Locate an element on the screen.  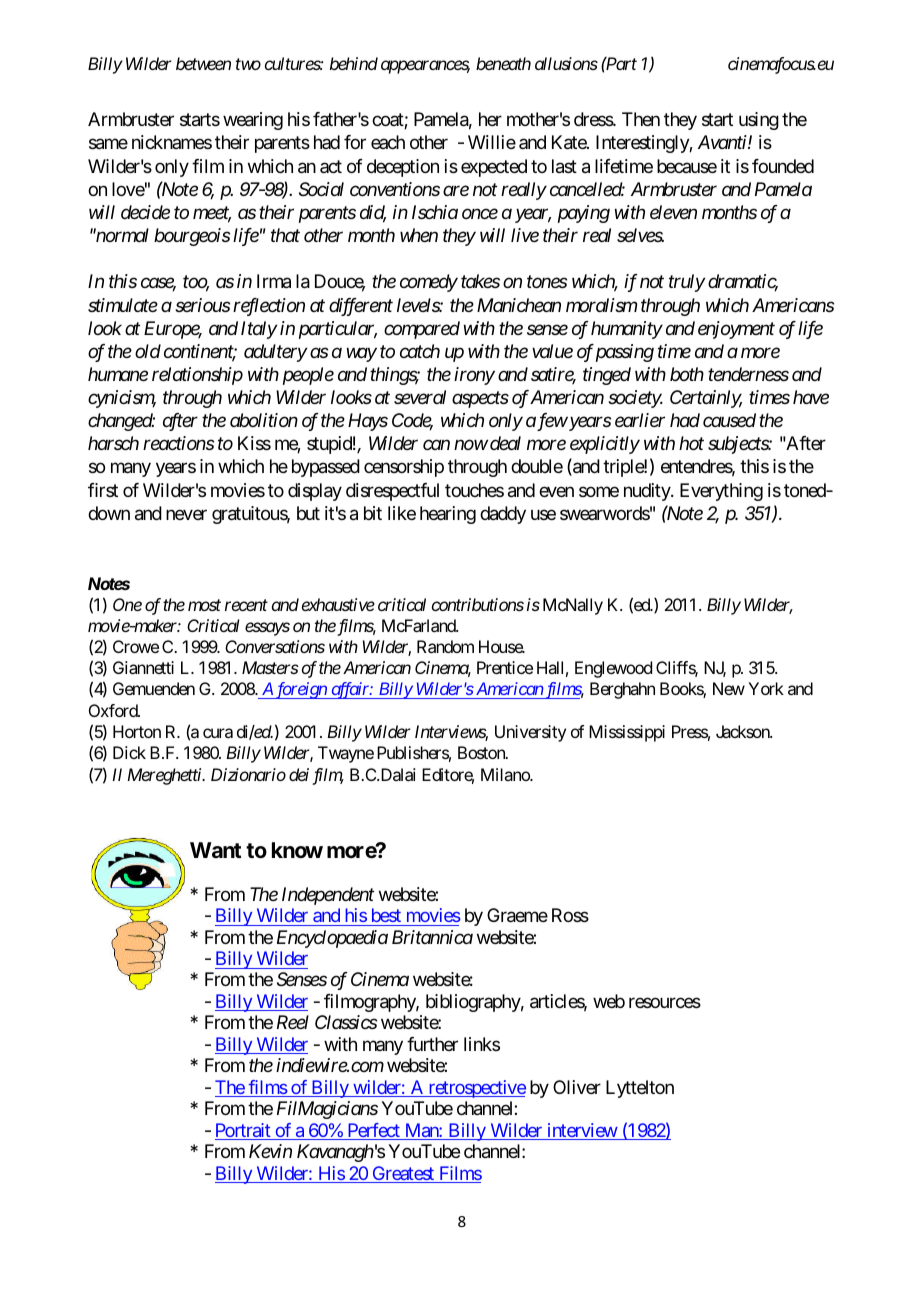
Then is located at coordinates (641, 119).
